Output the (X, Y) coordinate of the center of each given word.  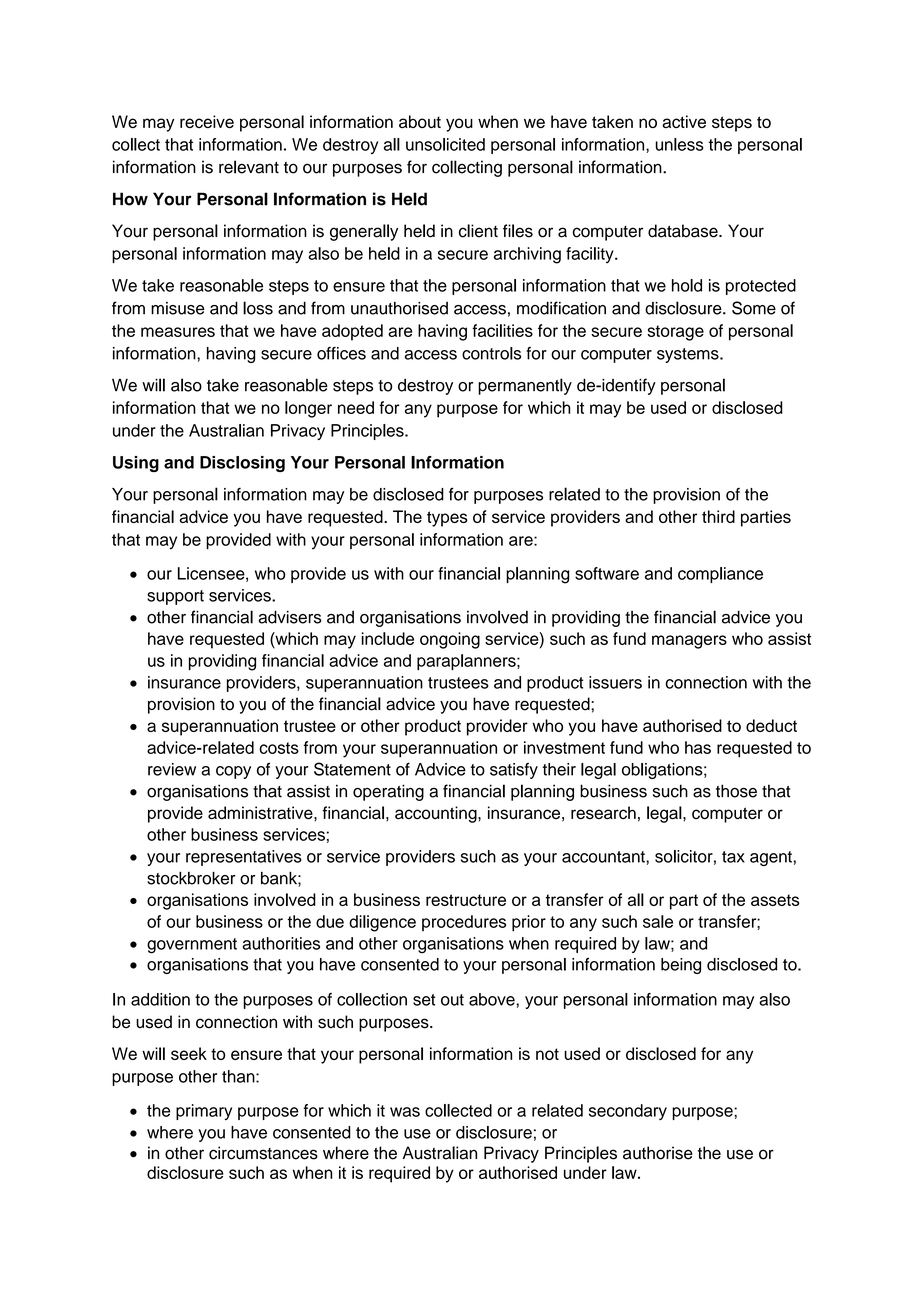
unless (680, 144)
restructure (466, 900)
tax (733, 857)
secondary (628, 1112)
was (405, 1112)
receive (207, 121)
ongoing (450, 640)
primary (204, 1112)
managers (689, 642)
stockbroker (191, 878)
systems (689, 355)
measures (178, 332)
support (175, 597)
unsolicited (445, 144)
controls (491, 353)
